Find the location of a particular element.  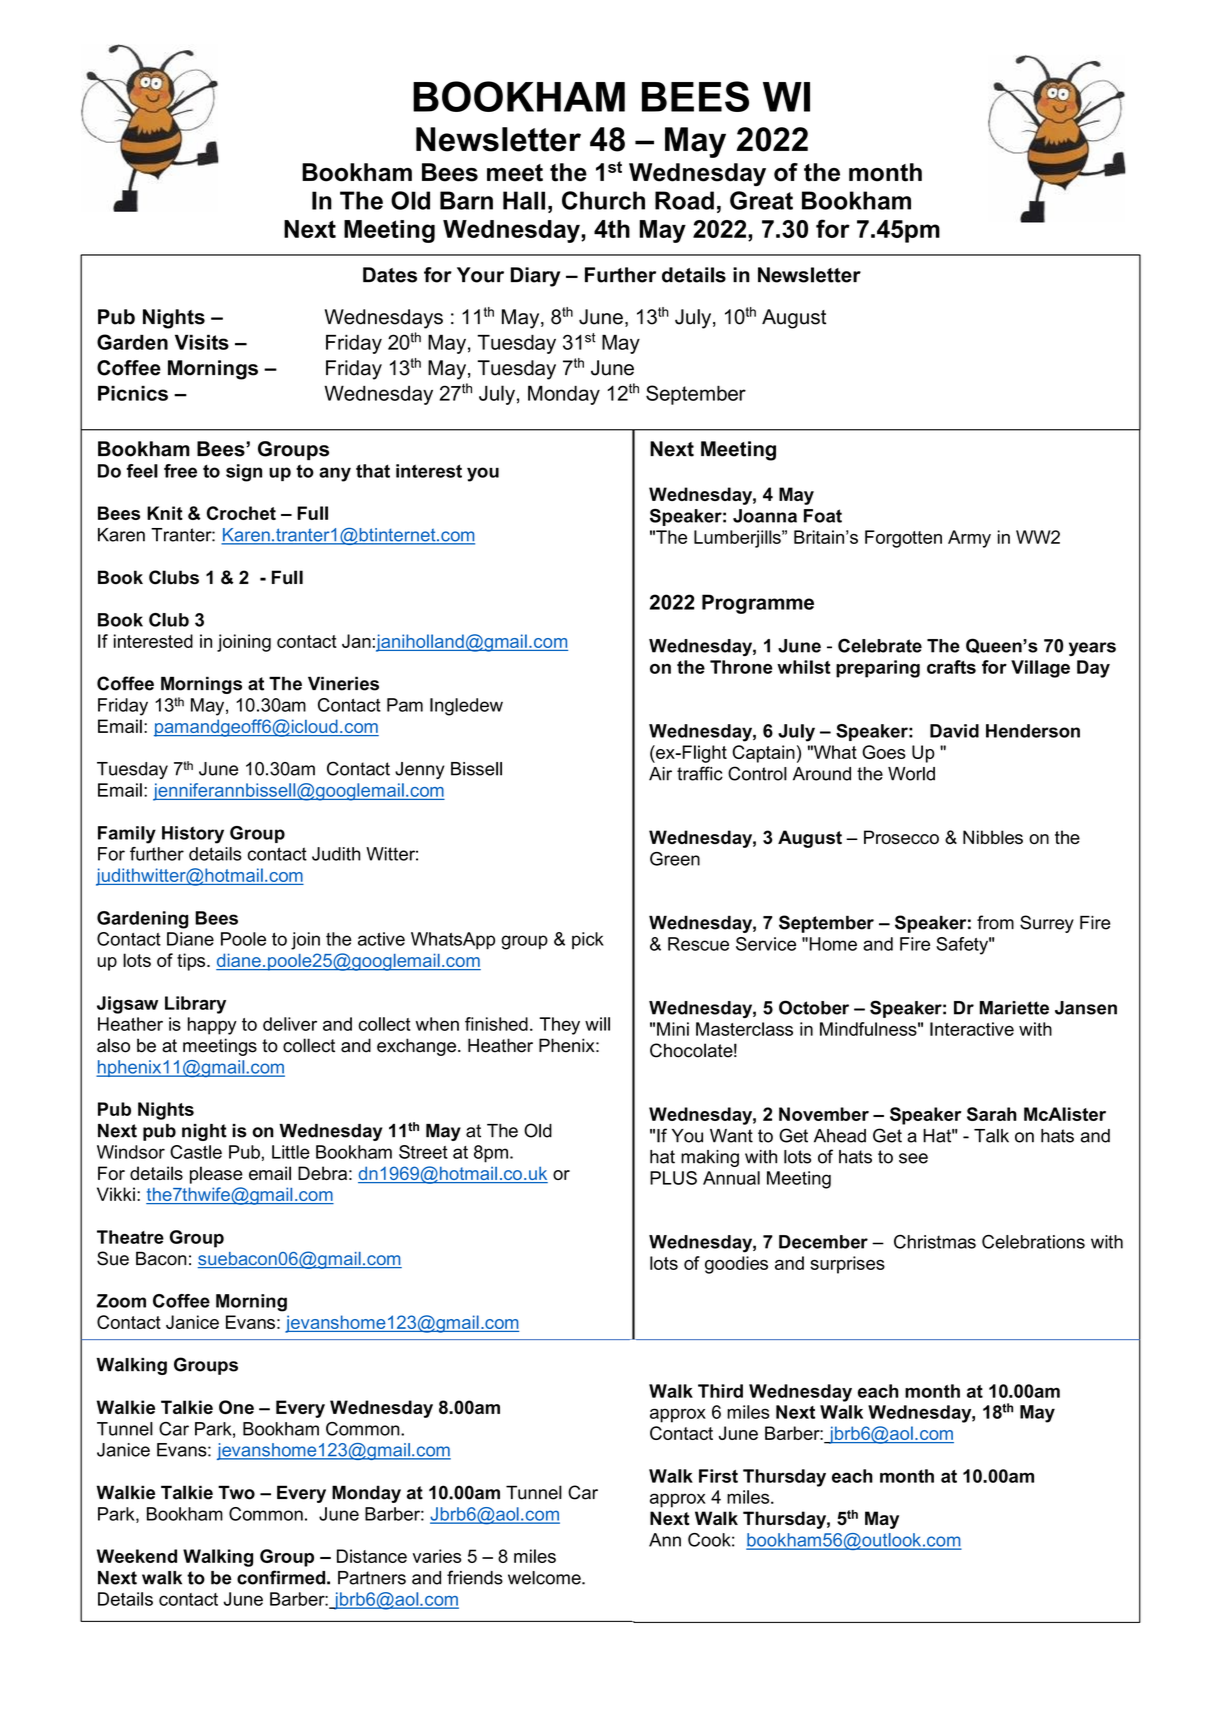

Two is located at coordinates (236, 1492).
